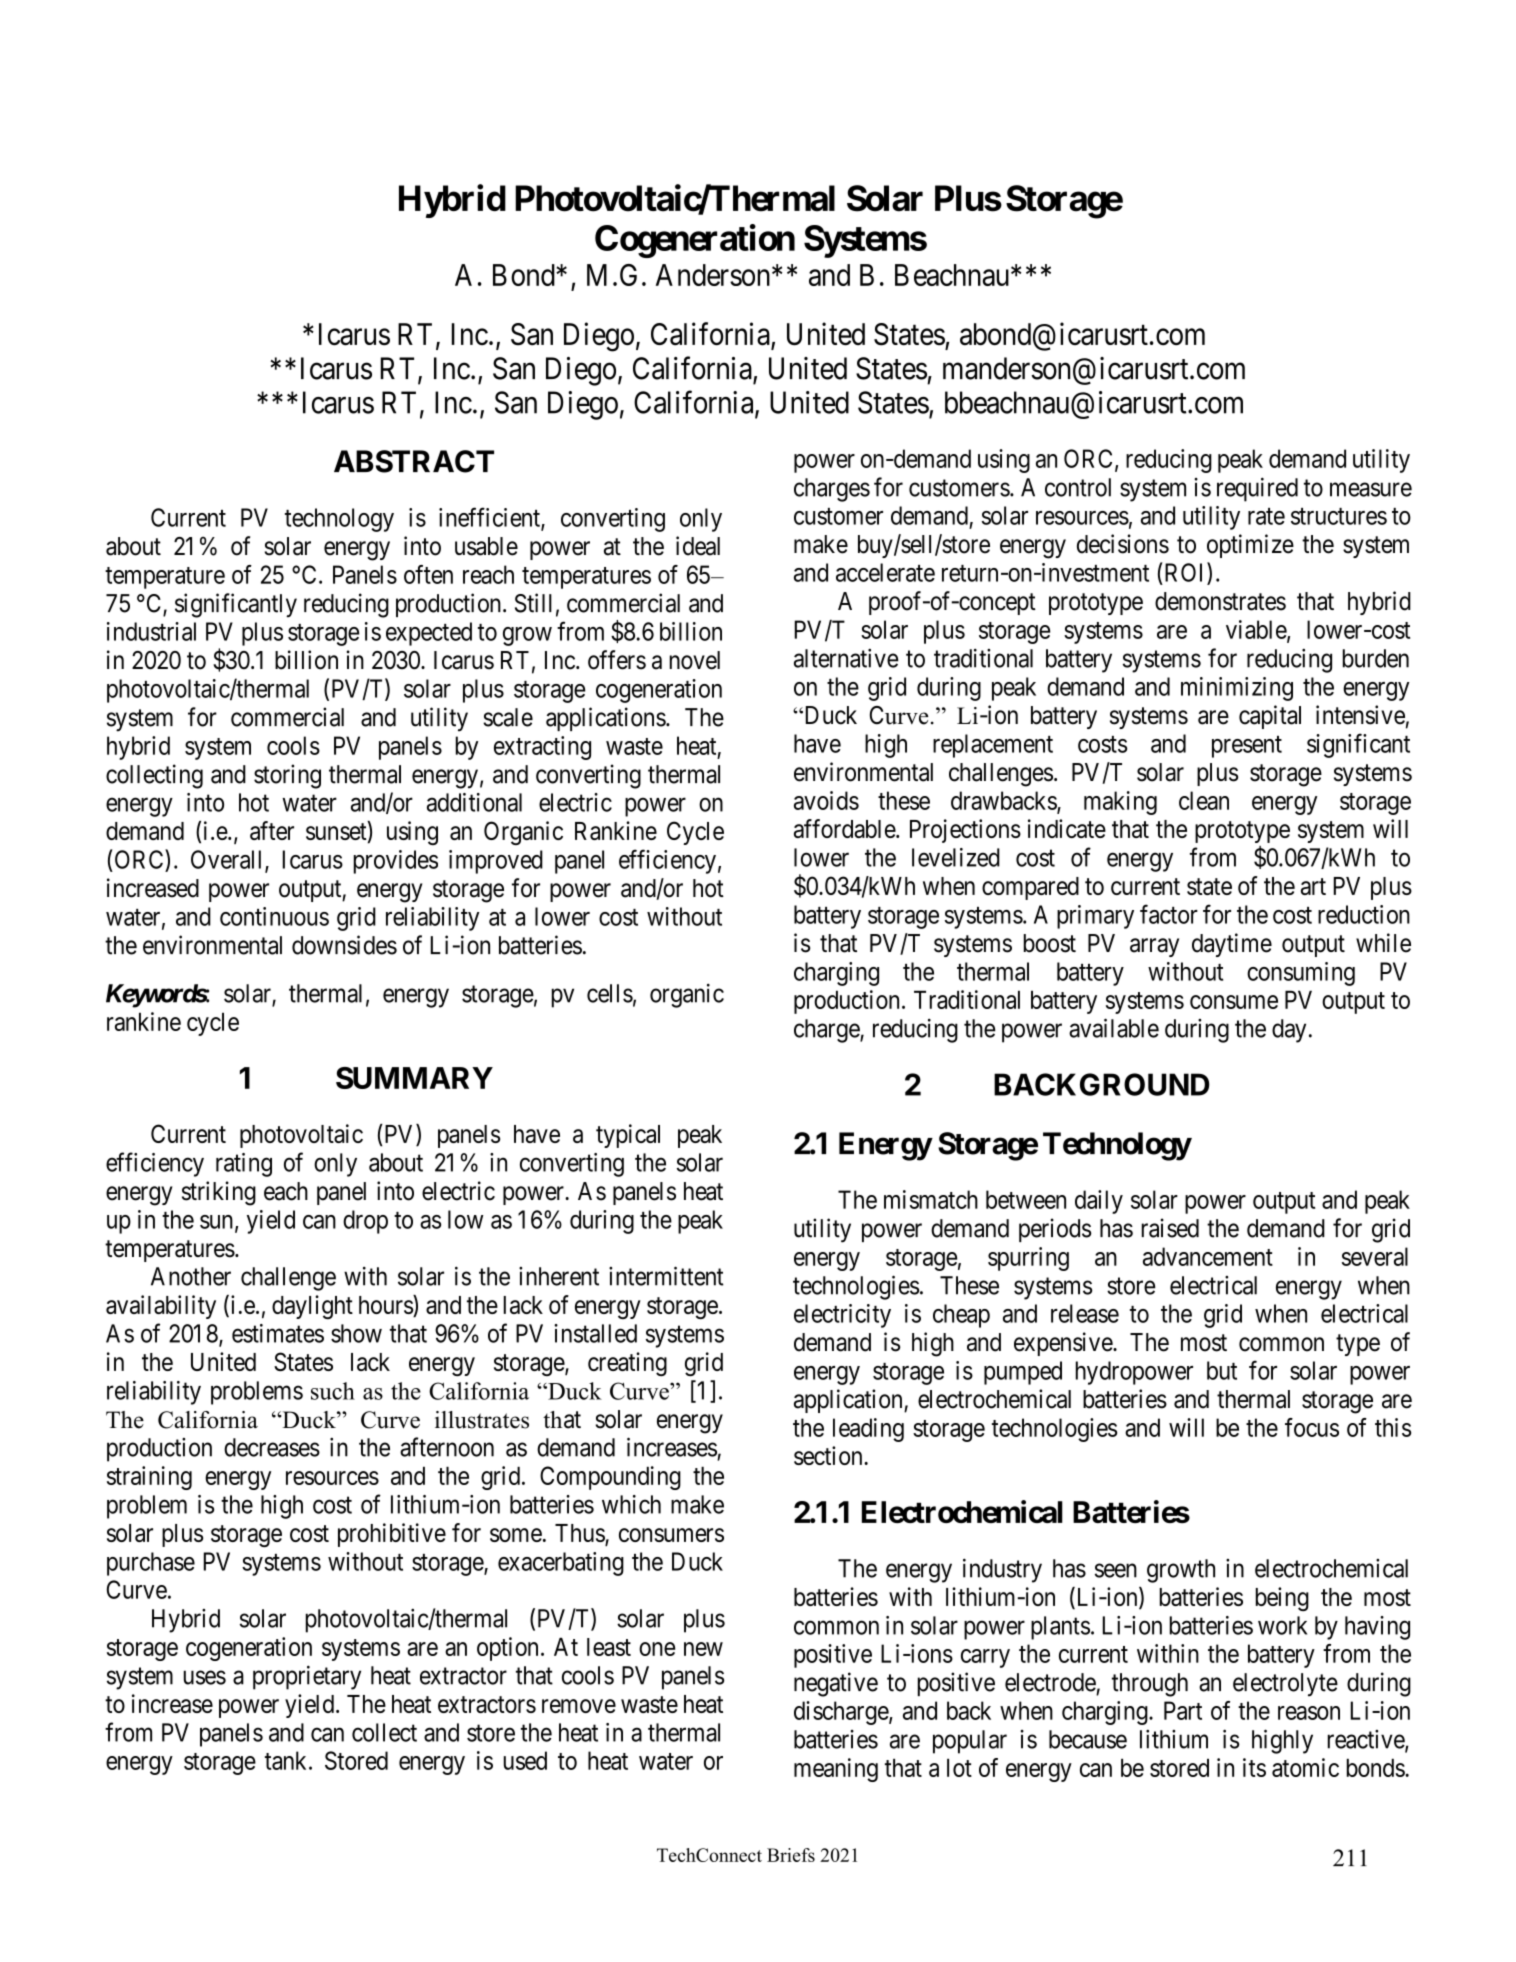 The height and width of the screenshot is (1962, 1516). What do you see at coordinates (1257, 489) in the screenshot?
I see `required` at bounding box center [1257, 489].
